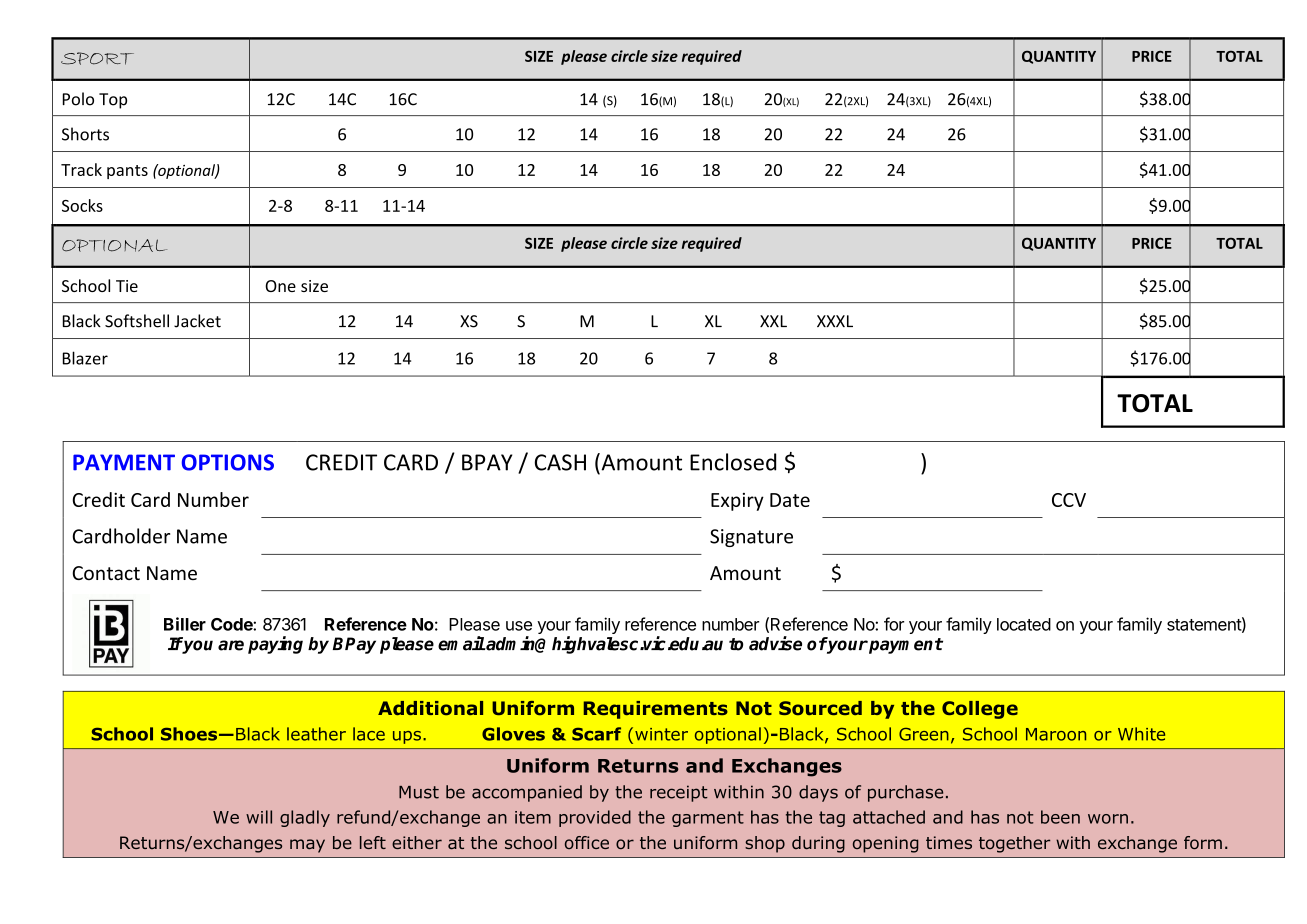  What do you see at coordinates (790, 500) in the screenshot?
I see `Date` at bounding box center [790, 500].
